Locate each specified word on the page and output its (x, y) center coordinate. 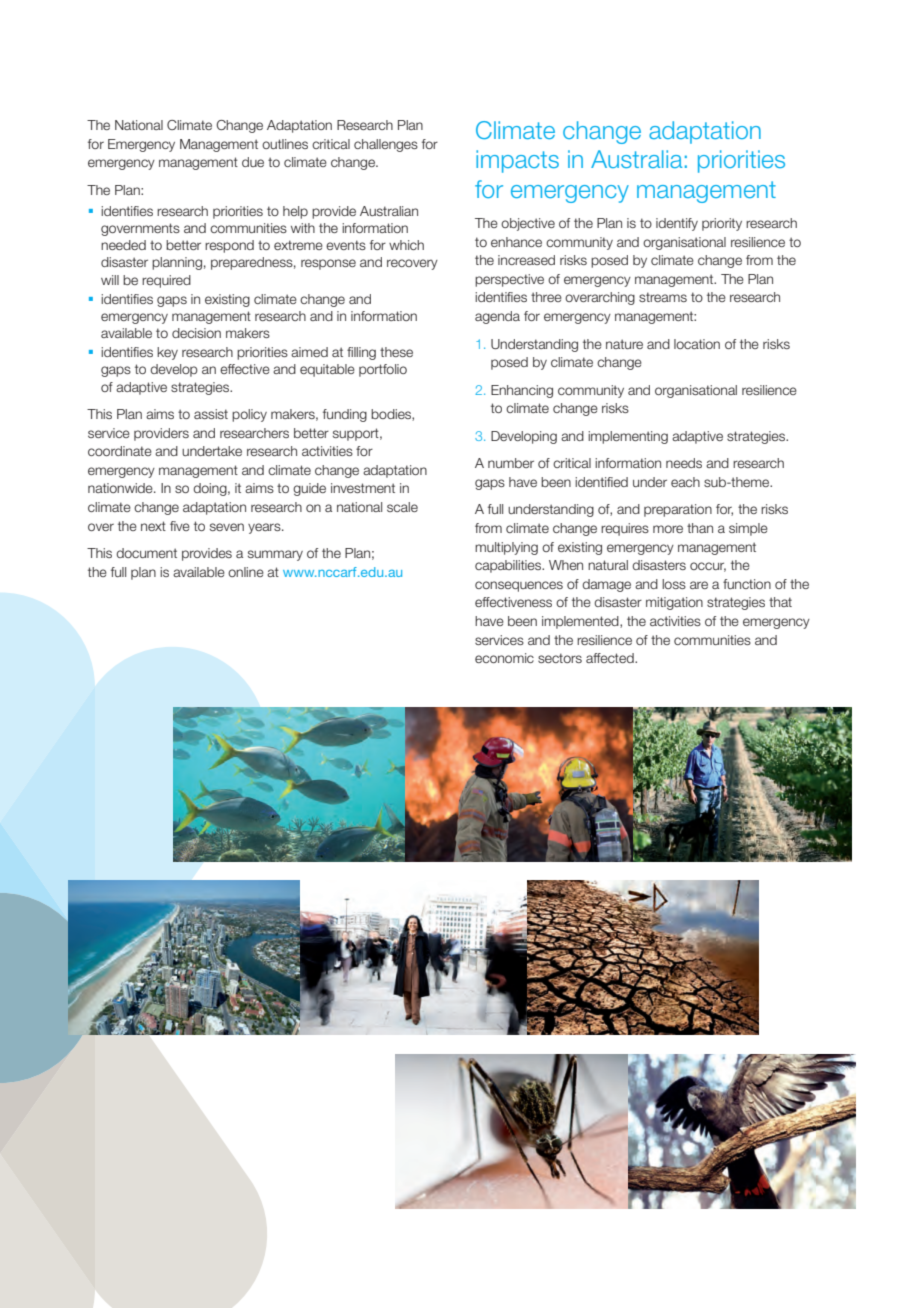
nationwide (121, 488)
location (697, 344)
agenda (497, 317)
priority (722, 224)
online (246, 572)
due (253, 162)
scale (402, 507)
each (685, 482)
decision (196, 333)
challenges (386, 145)
